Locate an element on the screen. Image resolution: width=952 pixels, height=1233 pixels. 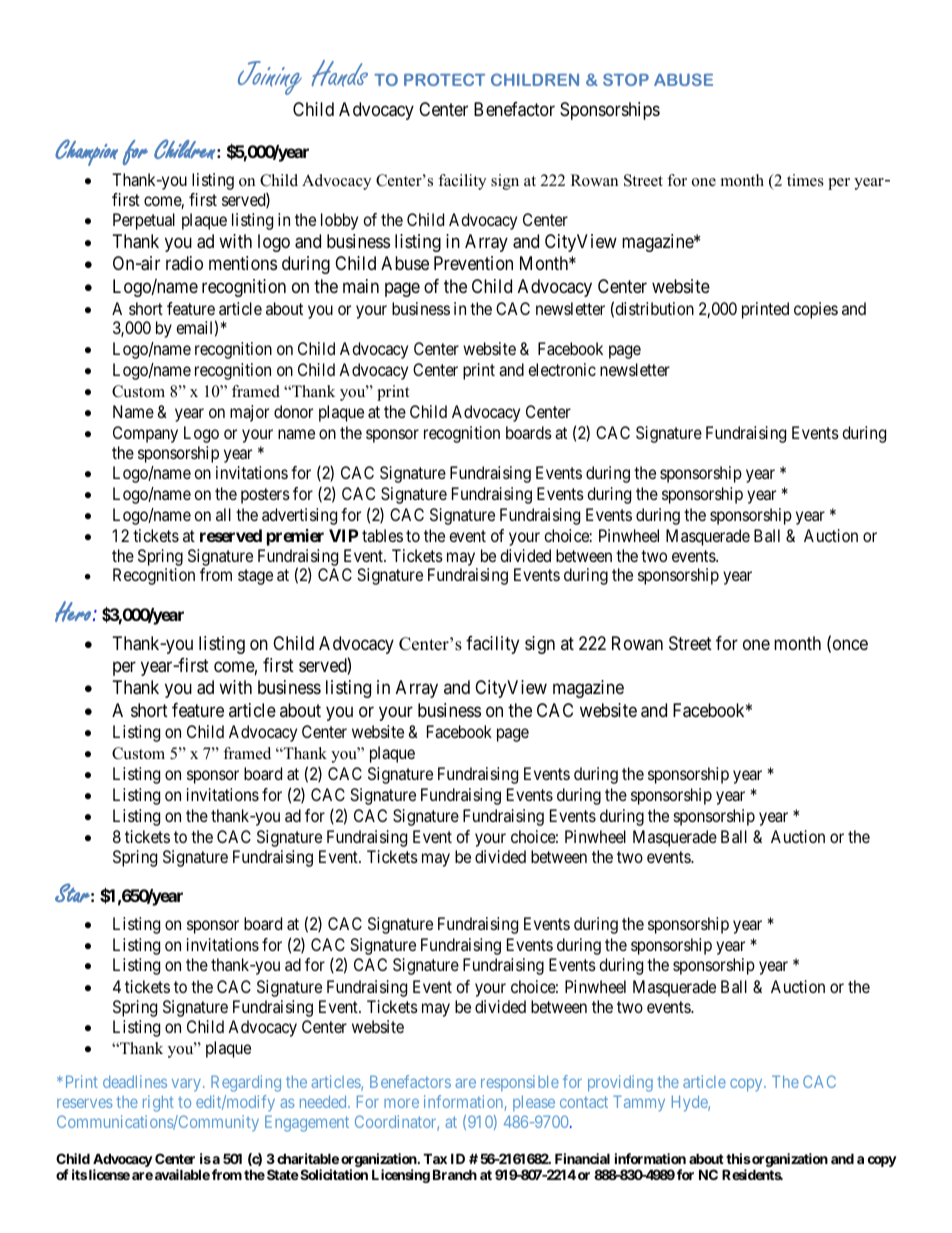
stage is located at coordinates (255, 577).
